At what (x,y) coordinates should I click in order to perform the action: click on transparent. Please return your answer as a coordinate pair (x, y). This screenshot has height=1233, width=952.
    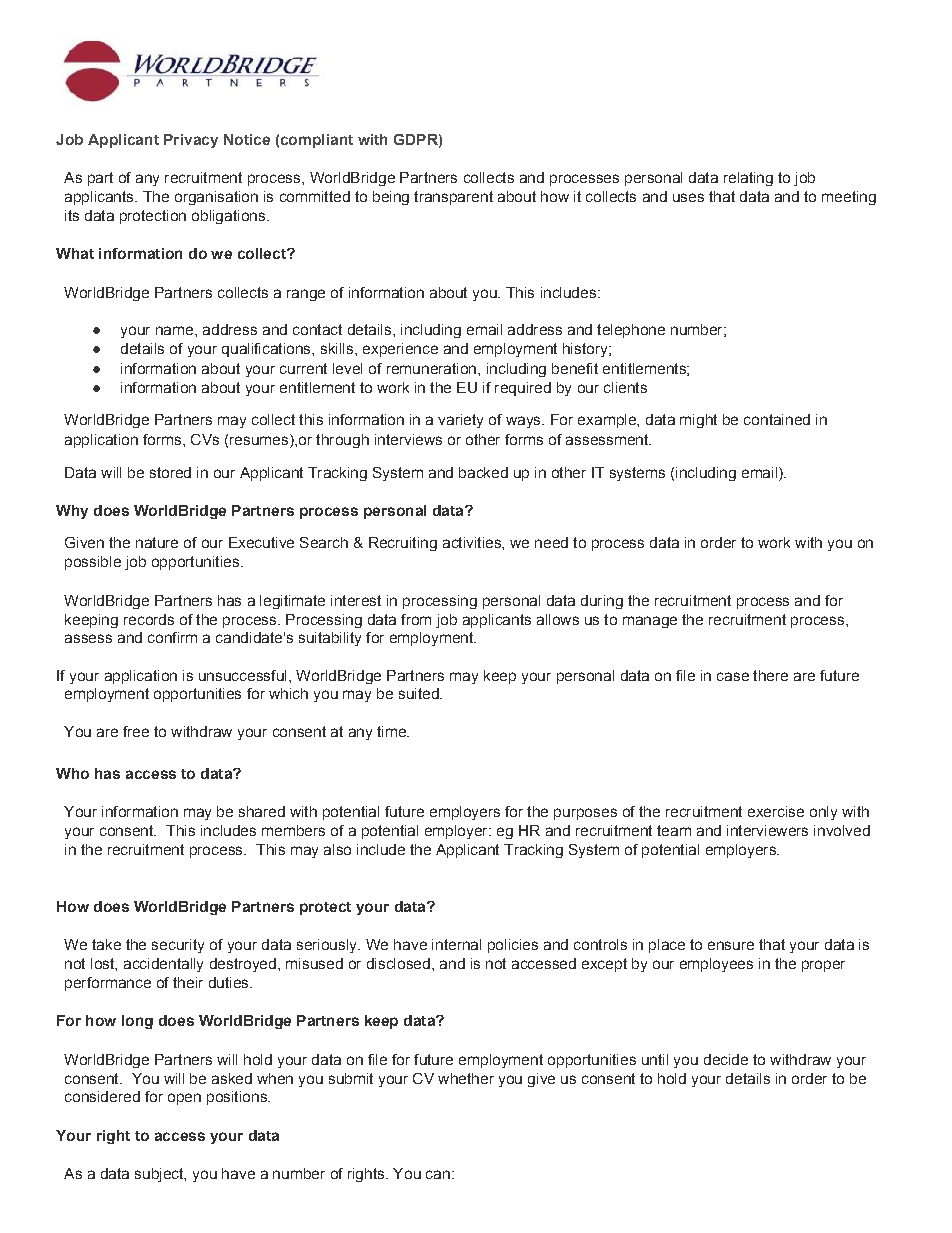
    Looking at the image, I should click on (453, 198).
